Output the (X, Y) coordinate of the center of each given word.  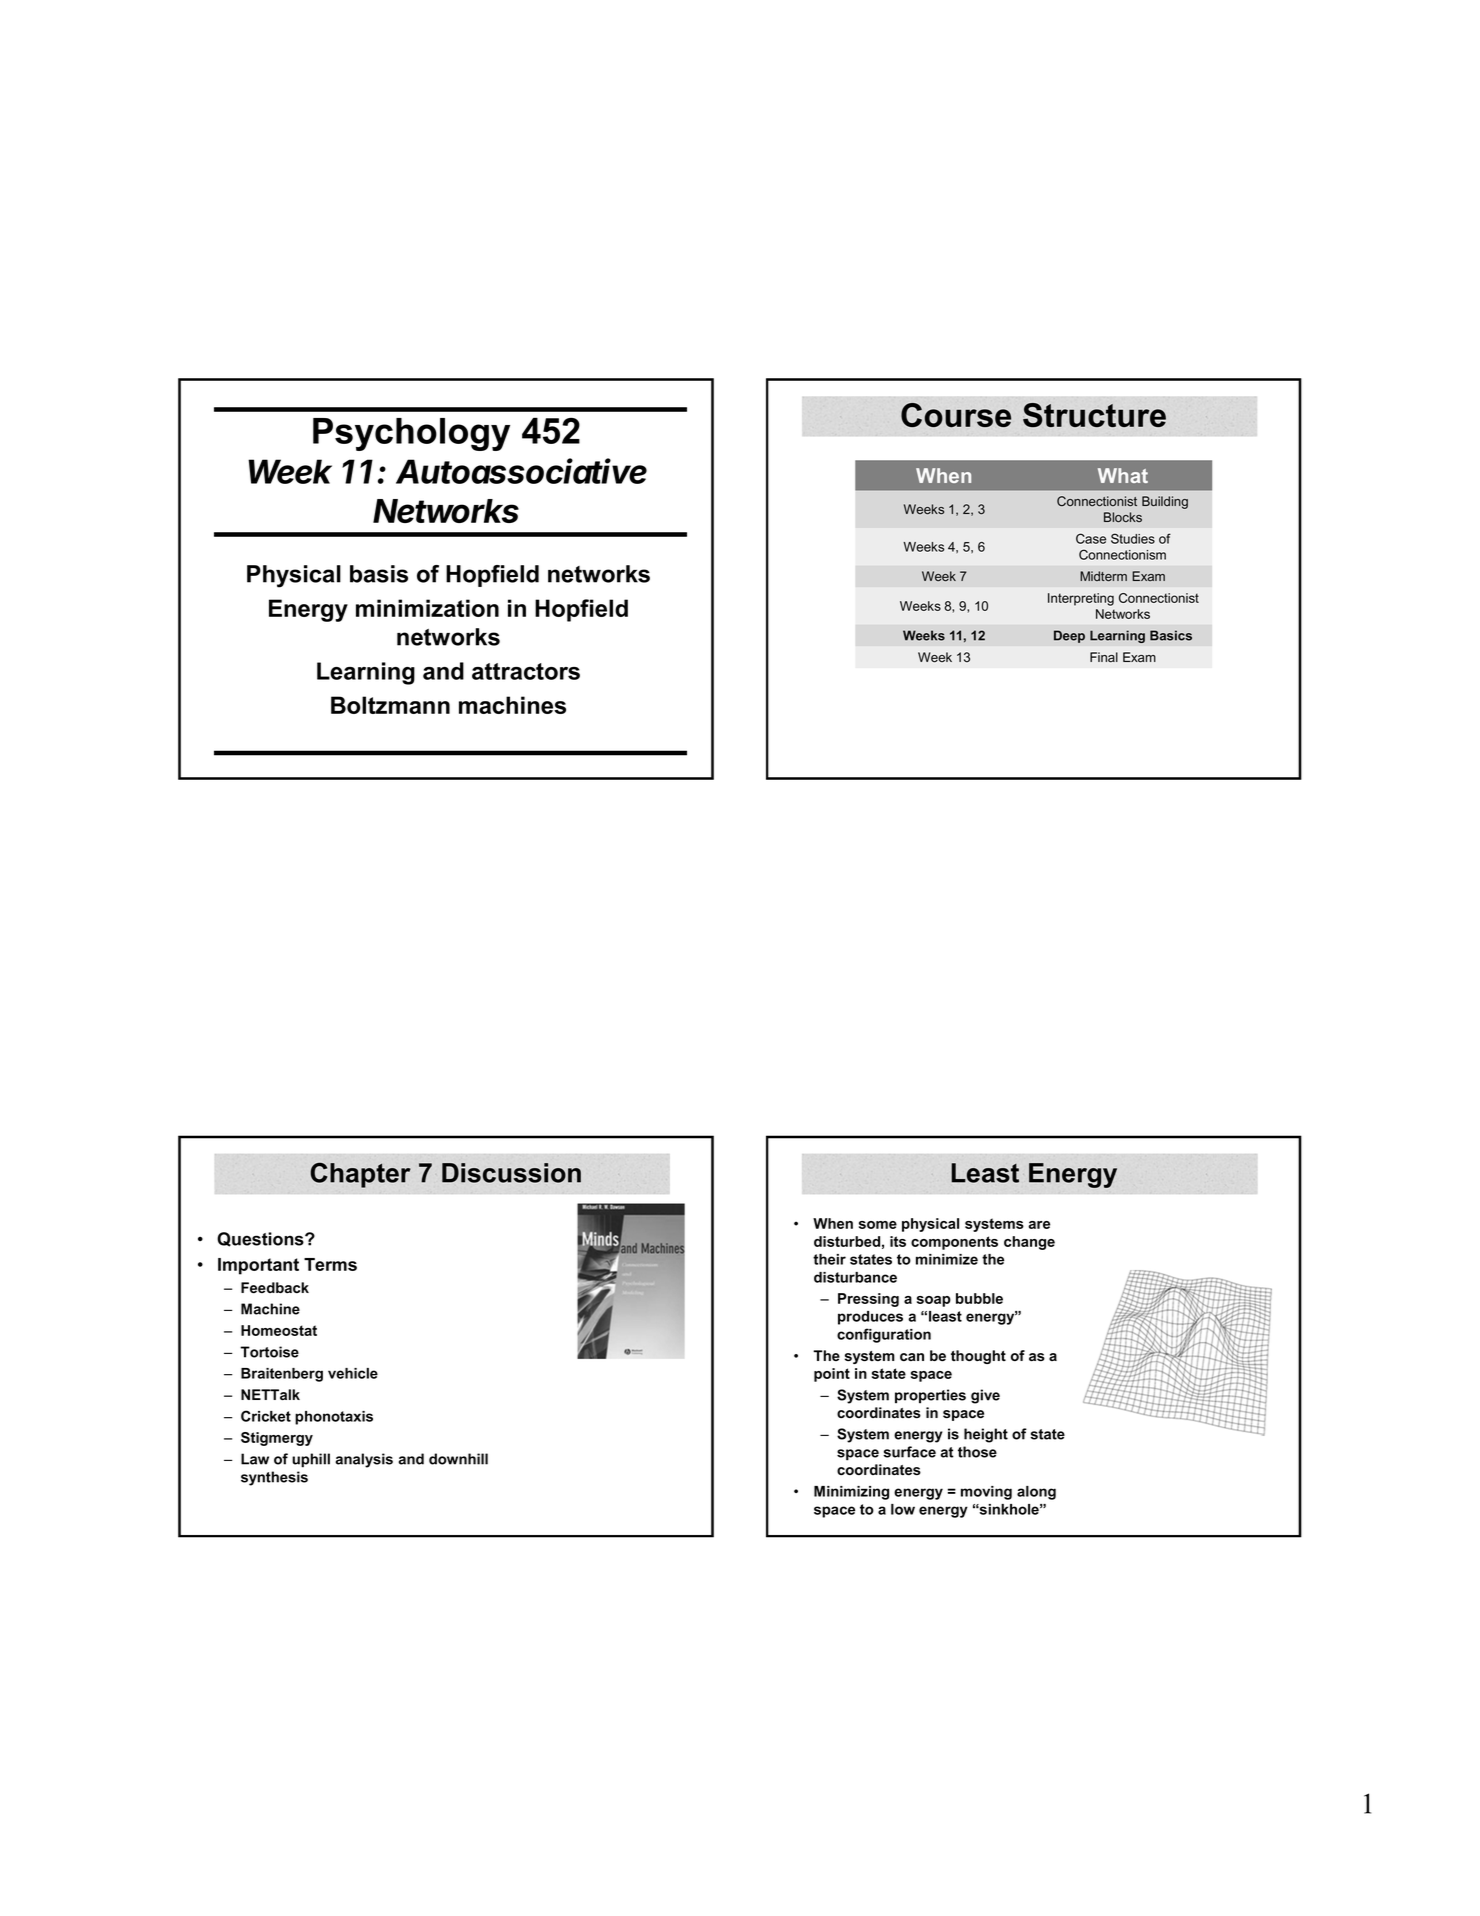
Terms (330, 1264)
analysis (364, 1460)
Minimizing (851, 1493)
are (1039, 1225)
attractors (526, 671)
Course (956, 415)
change (1029, 1243)
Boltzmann (390, 705)
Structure (1094, 415)
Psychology (411, 434)
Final (1104, 657)
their (829, 1259)
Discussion (511, 1173)
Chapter (360, 1175)
